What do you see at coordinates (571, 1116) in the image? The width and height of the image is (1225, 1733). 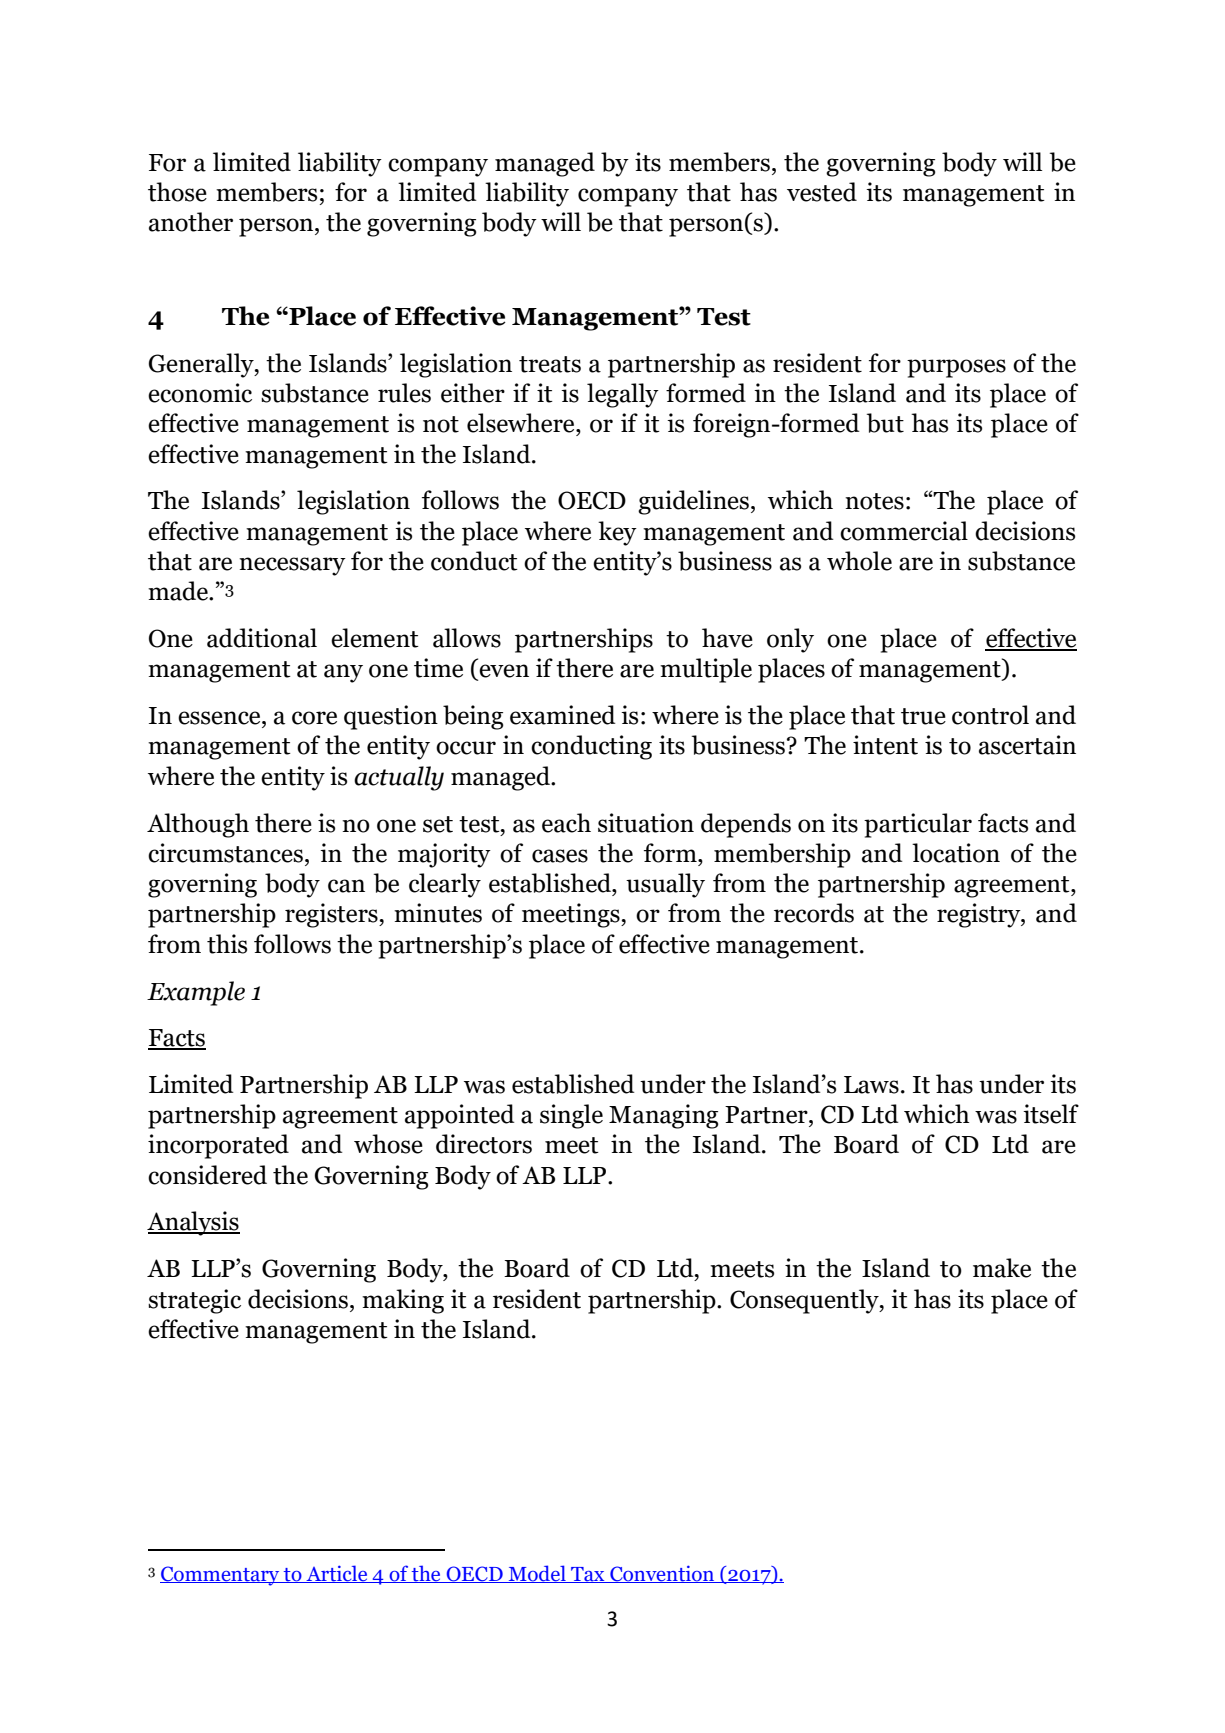 I see `single` at bounding box center [571, 1116].
